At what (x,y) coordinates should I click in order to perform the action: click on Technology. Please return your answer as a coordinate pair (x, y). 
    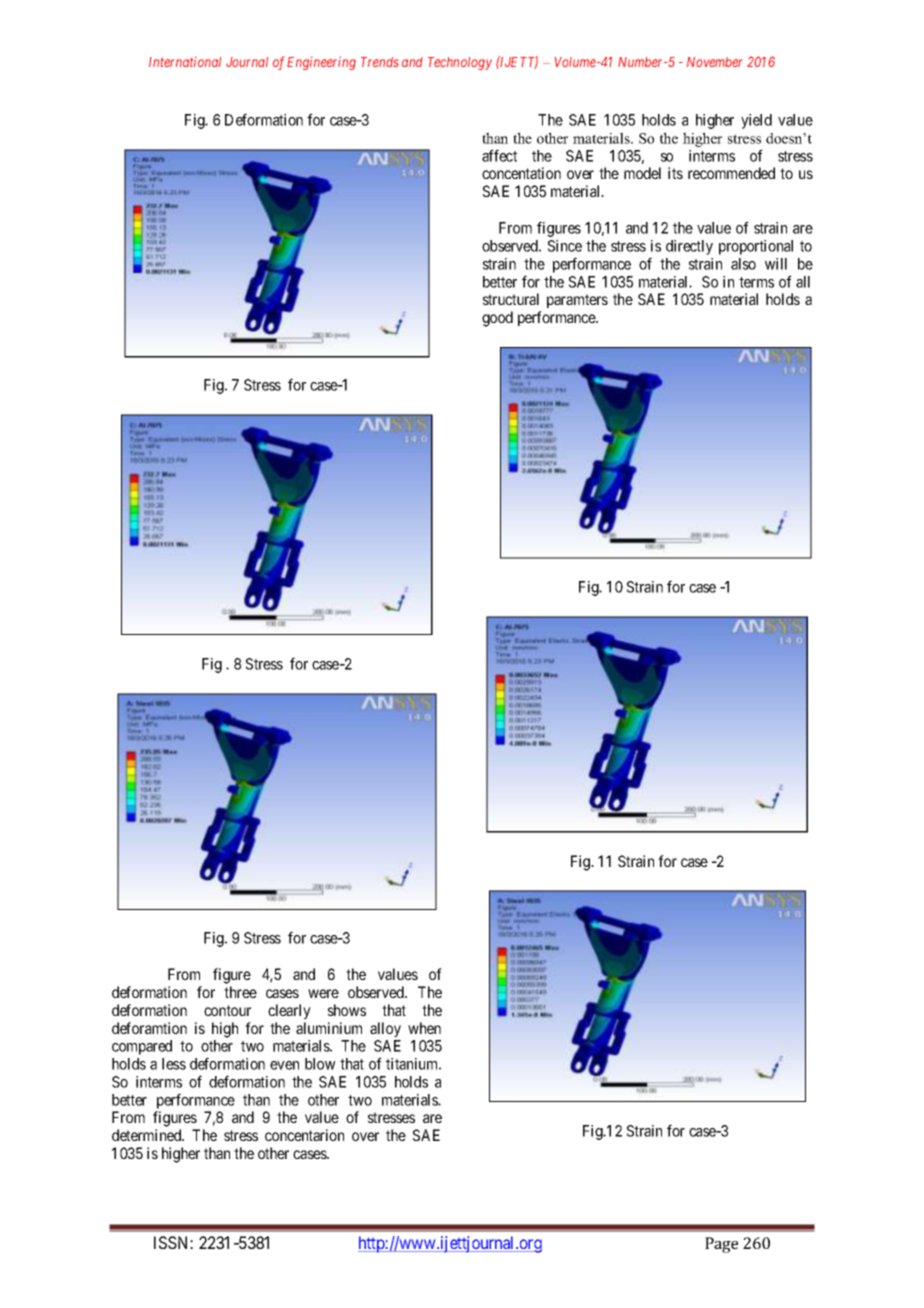
    Looking at the image, I should click on (460, 63).
